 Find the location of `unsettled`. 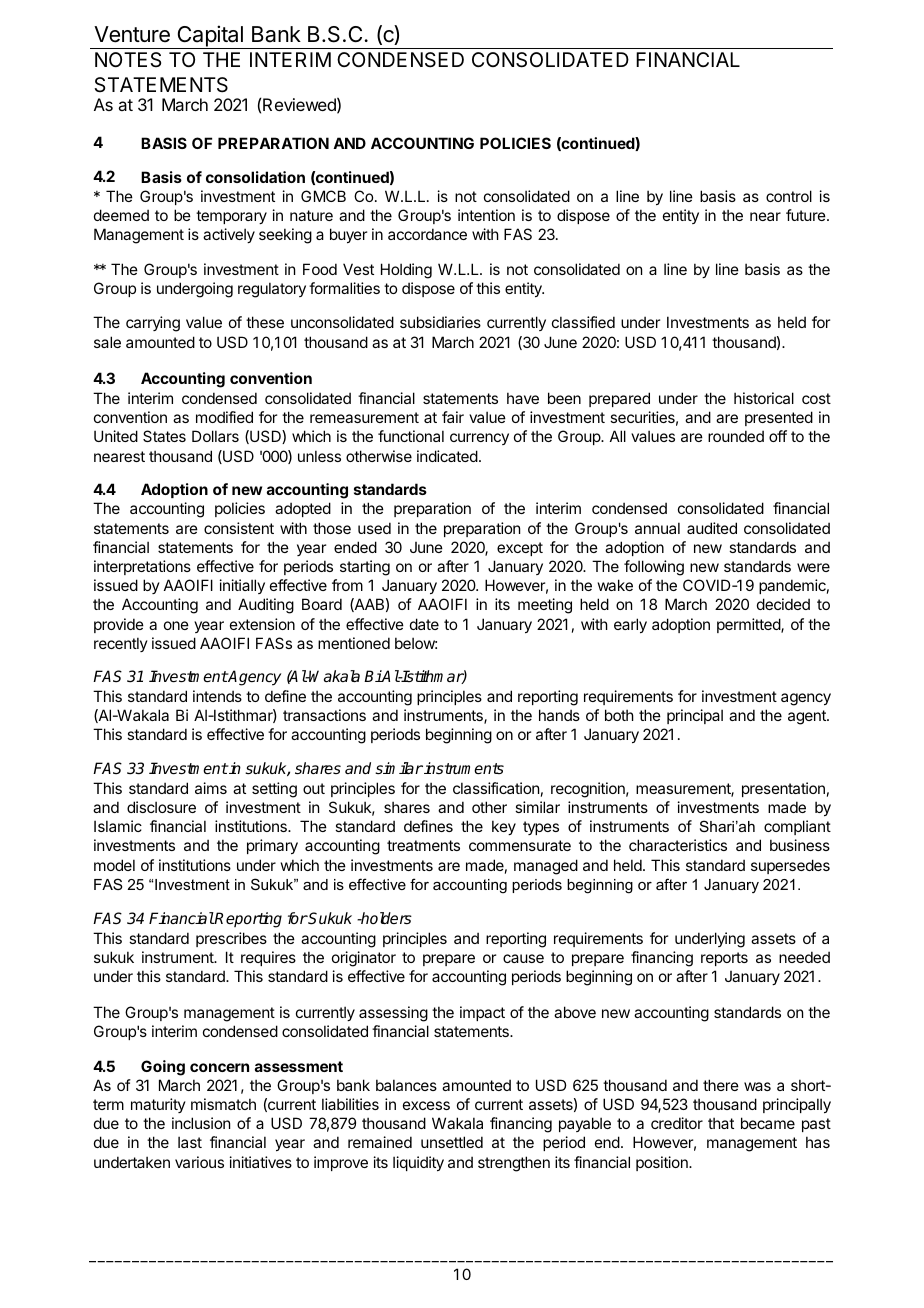

unsettled is located at coordinates (452, 1142).
